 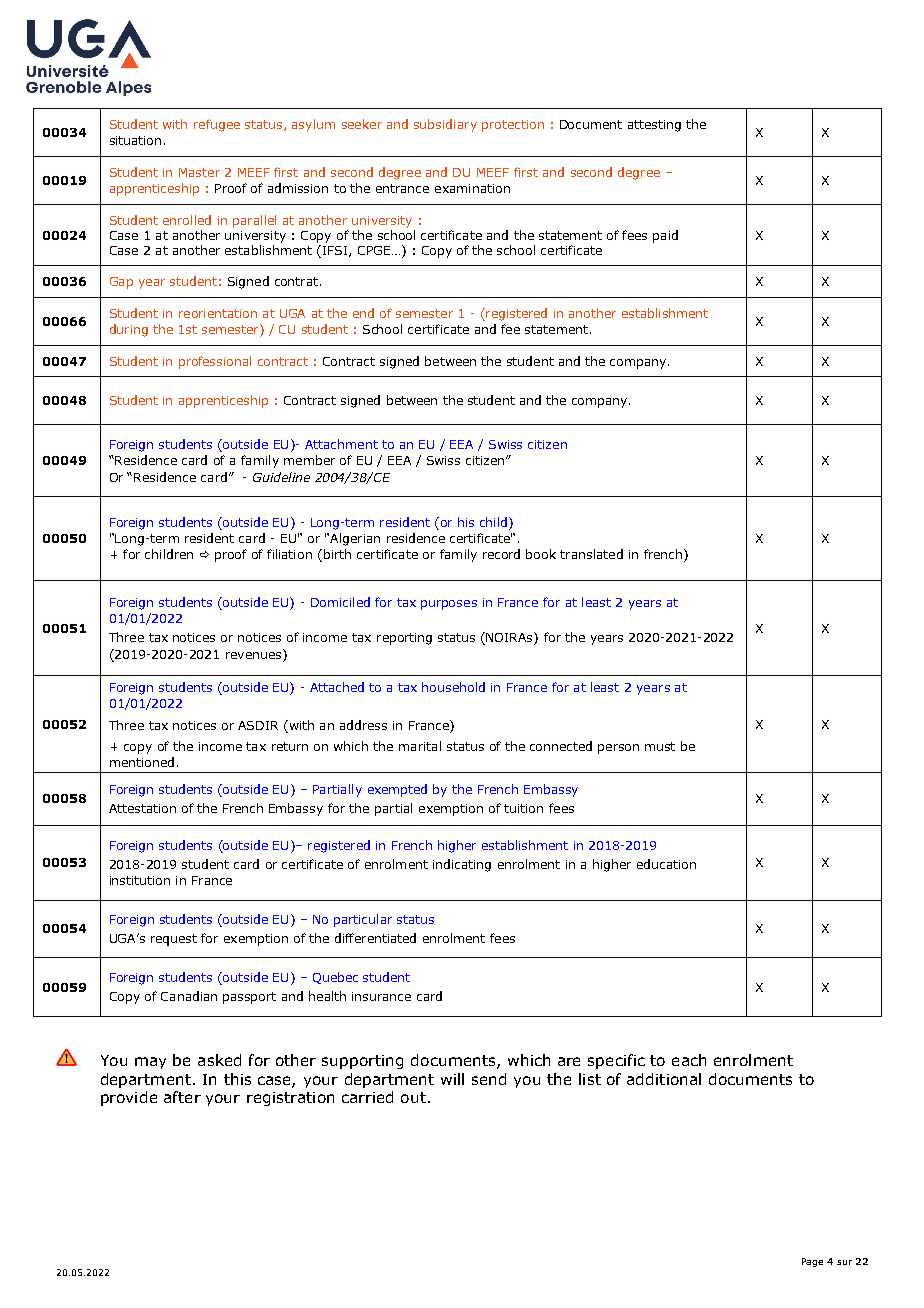 What do you see at coordinates (472, 188) in the screenshot?
I see `examination` at bounding box center [472, 188].
